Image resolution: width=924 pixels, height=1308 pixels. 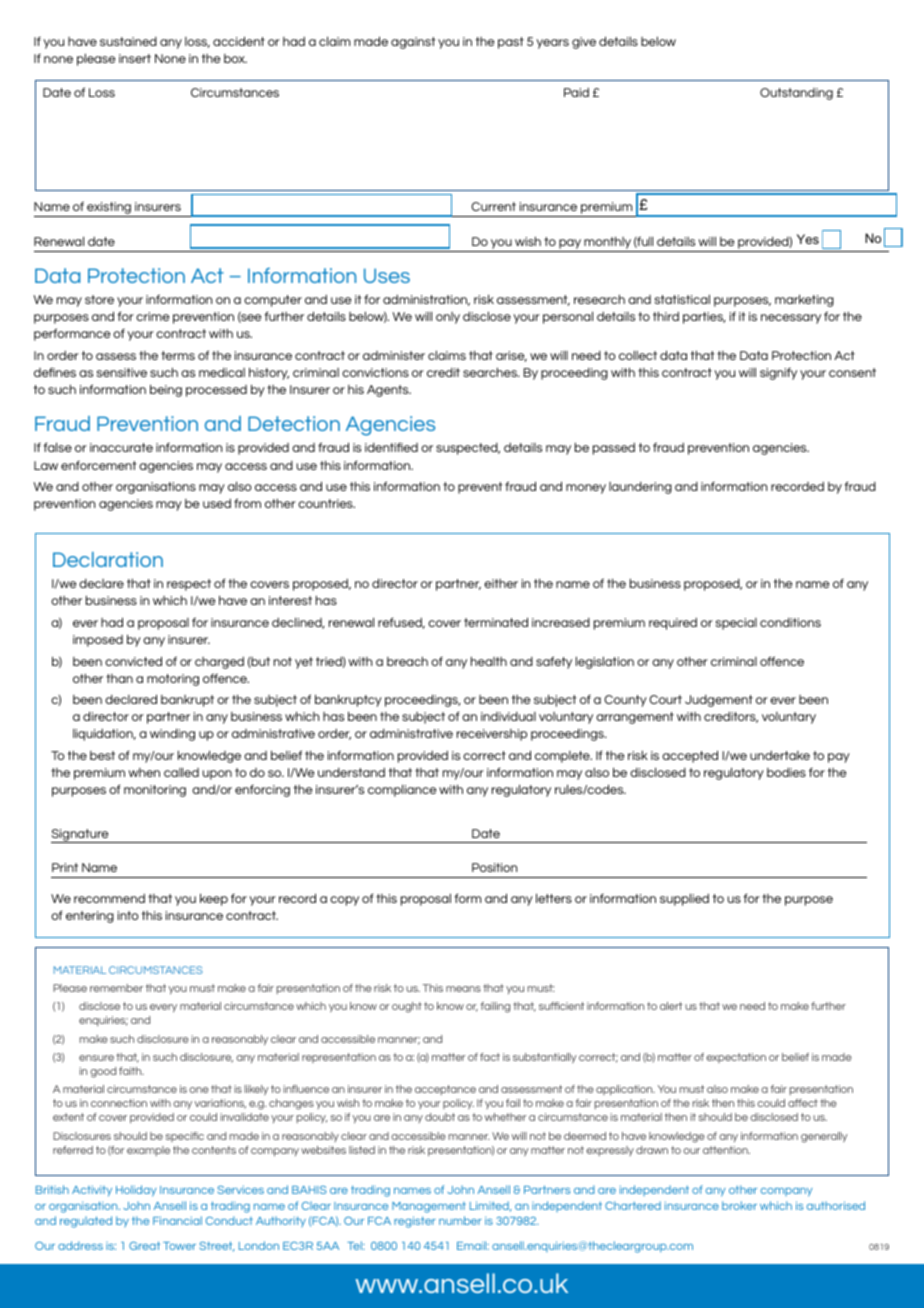 What do you see at coordinates (460, 1220) in the screenshot?
I see `number` at bounding box center [460, 1220].
